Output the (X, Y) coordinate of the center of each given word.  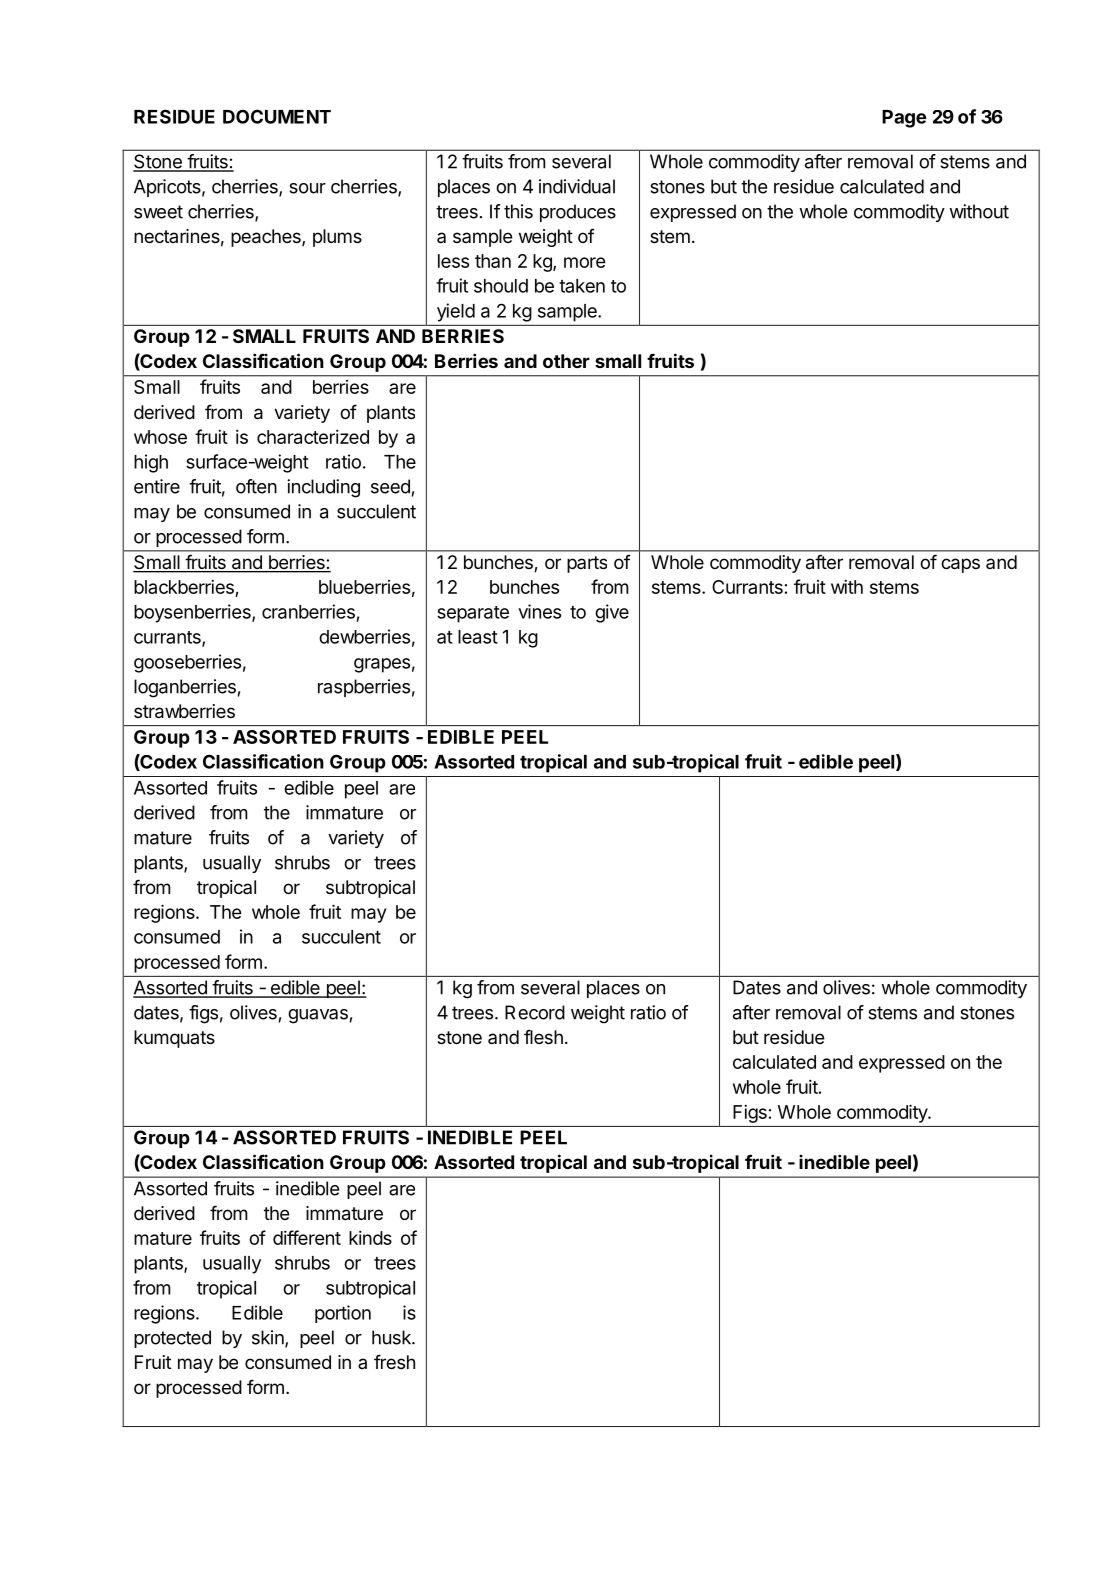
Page (904, 119)
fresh (394, 1361)
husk (392, 1337)
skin (269, 1338)
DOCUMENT (277, 116)
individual (577, 186)
